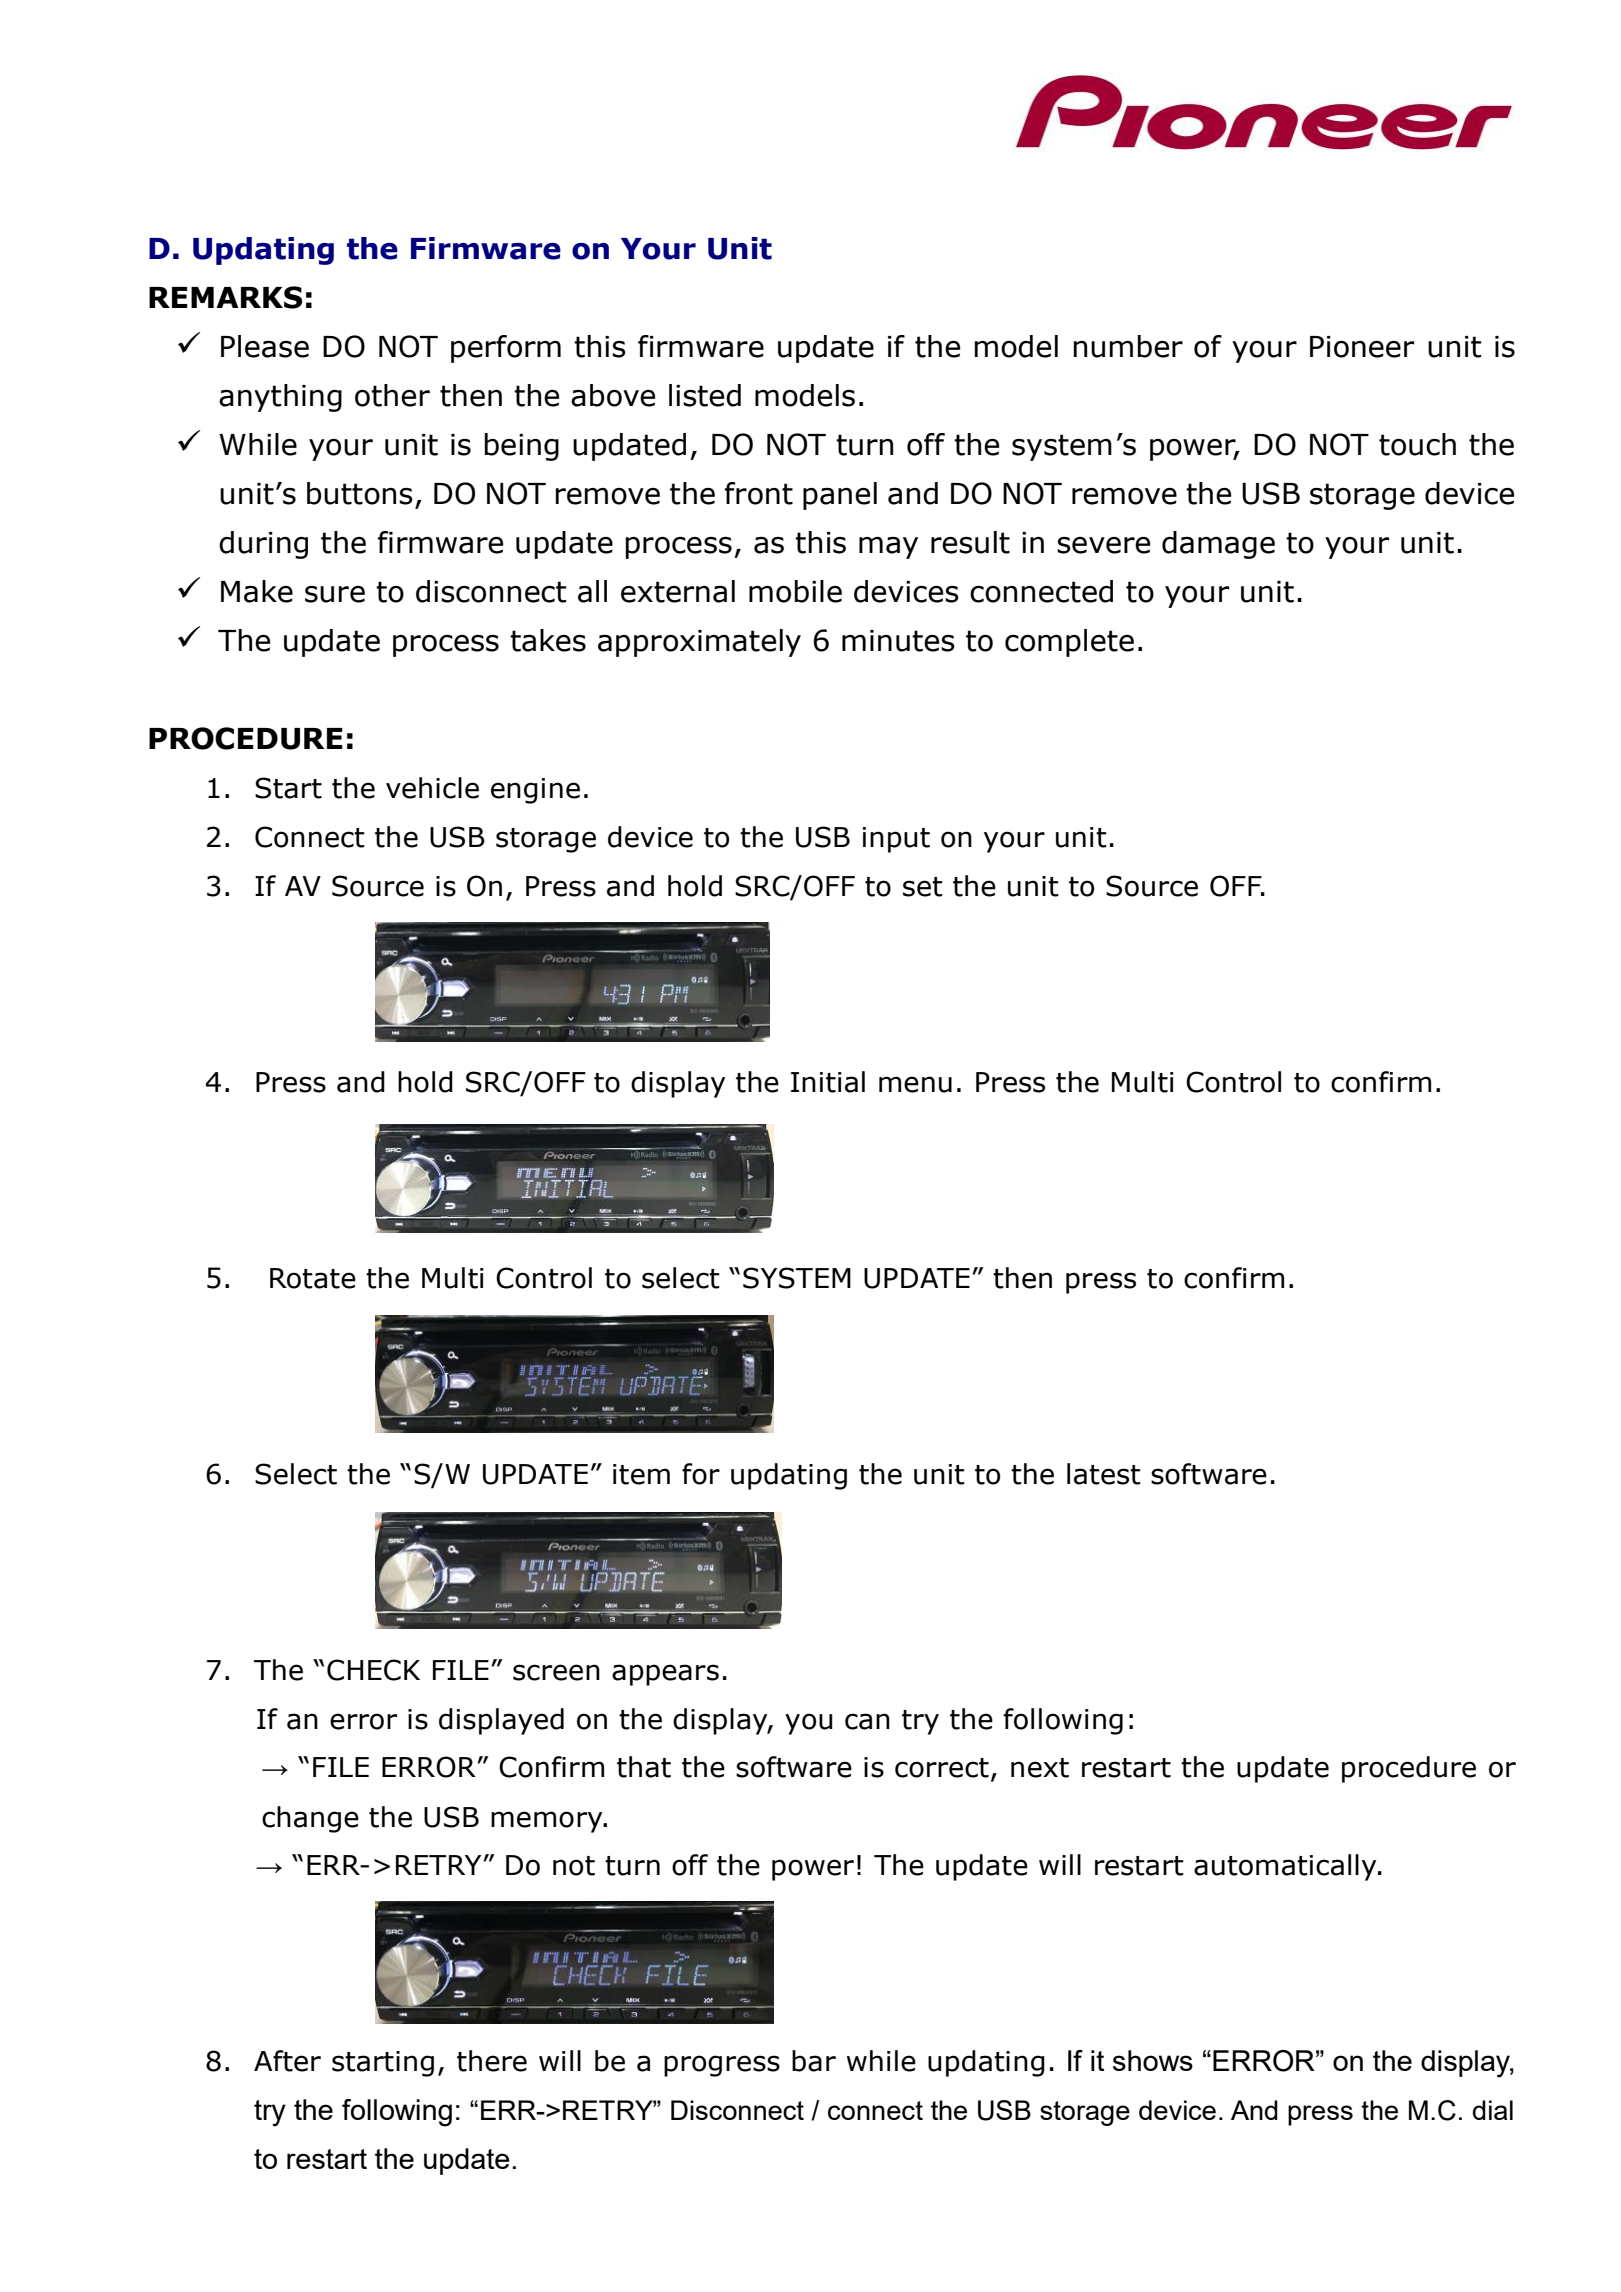 The height and width of the document is (2292, 1621). Describe the element at coordinates (1104, 1474) in the document. I see `latest` at that location.
